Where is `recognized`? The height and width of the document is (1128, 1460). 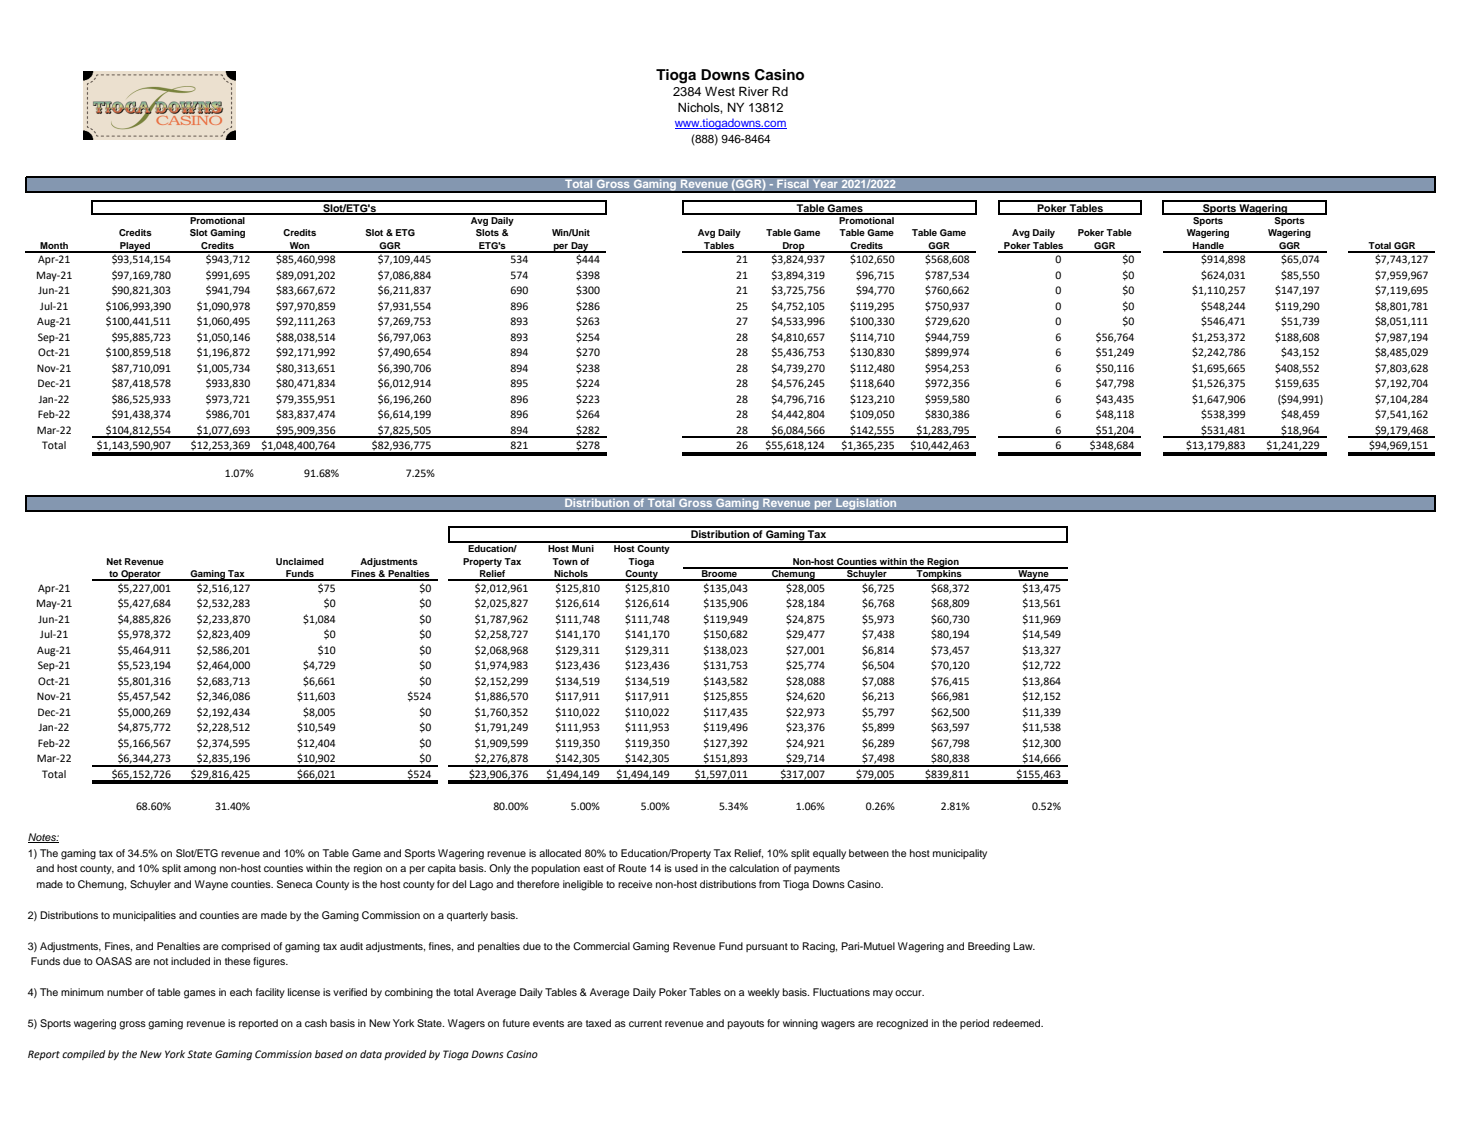
recognized is located at coordinates (902, 1024).
